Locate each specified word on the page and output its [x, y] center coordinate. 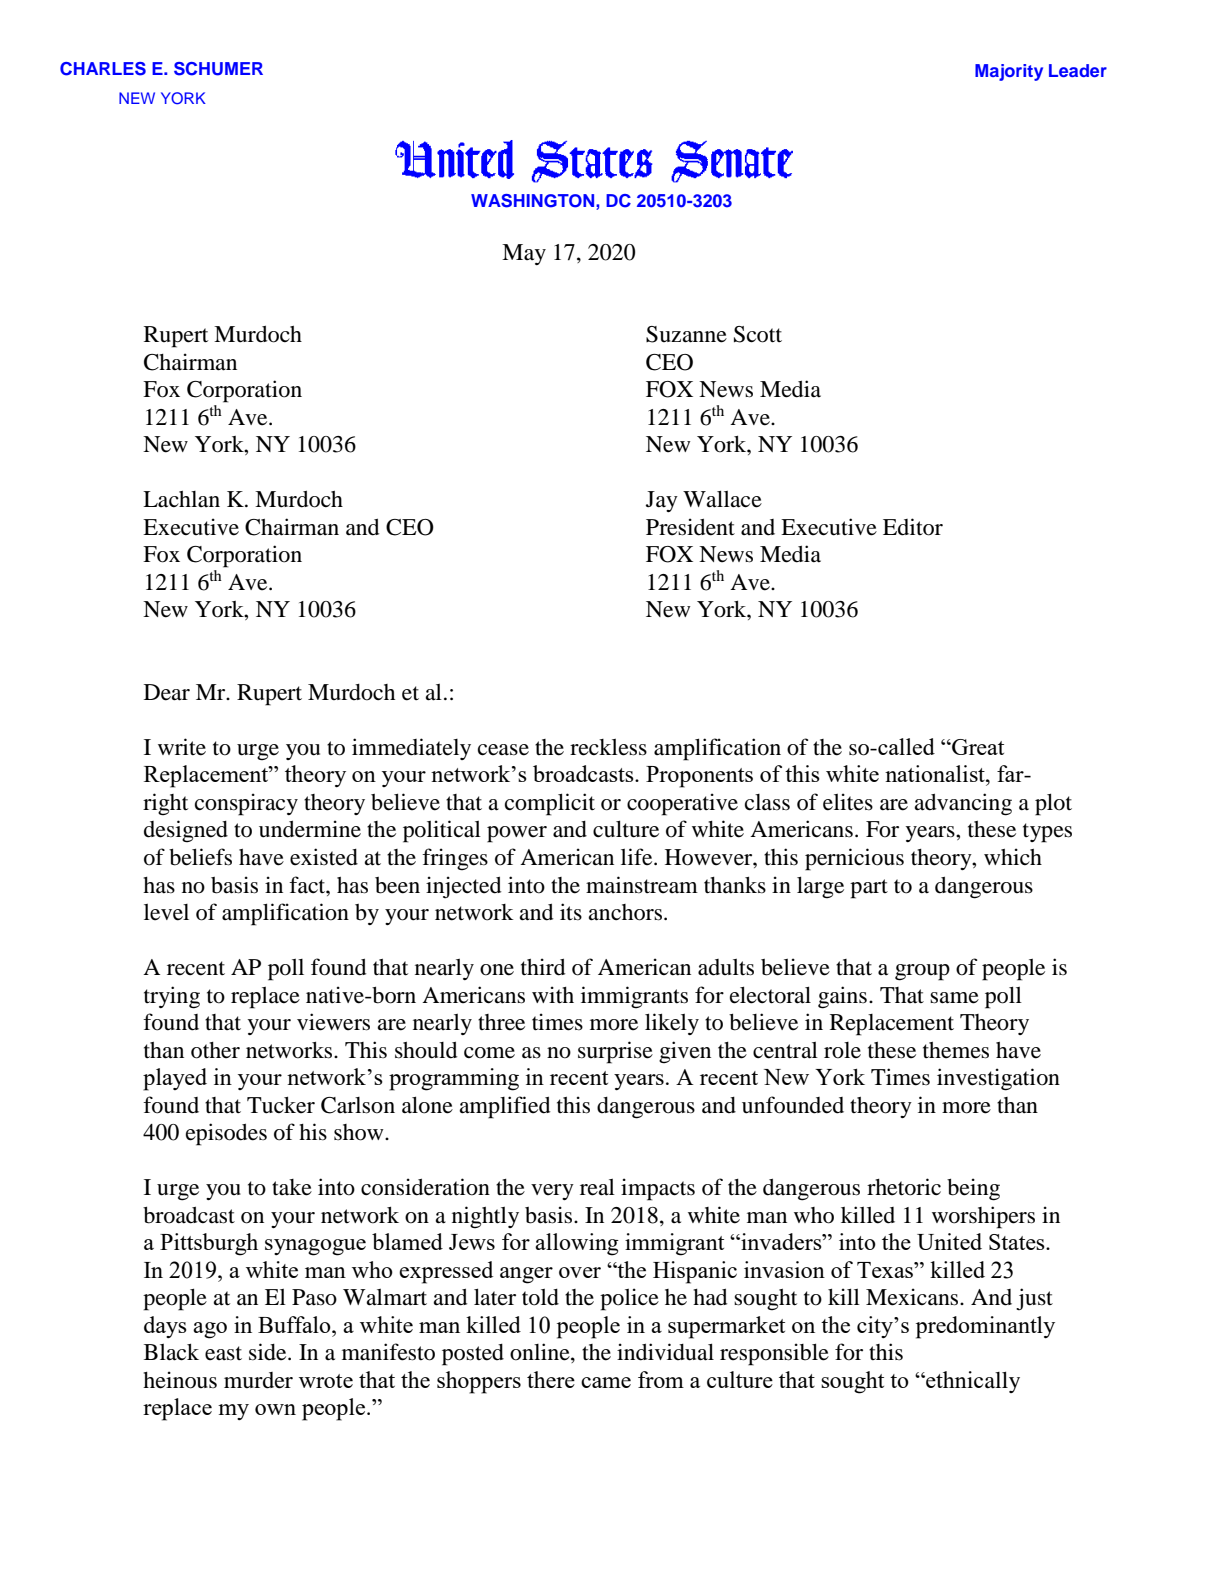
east [223, 1353]
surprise [615, 1052]
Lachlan [181, 499]
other [215, 1050]
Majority [1009, 72]
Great [977, 747]
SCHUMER [218, 69]
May [524, 254]
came [606, 1382]
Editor [913, 527]
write [182, 747]
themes [956, 1050]
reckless [608, 747]
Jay [662, 501]
